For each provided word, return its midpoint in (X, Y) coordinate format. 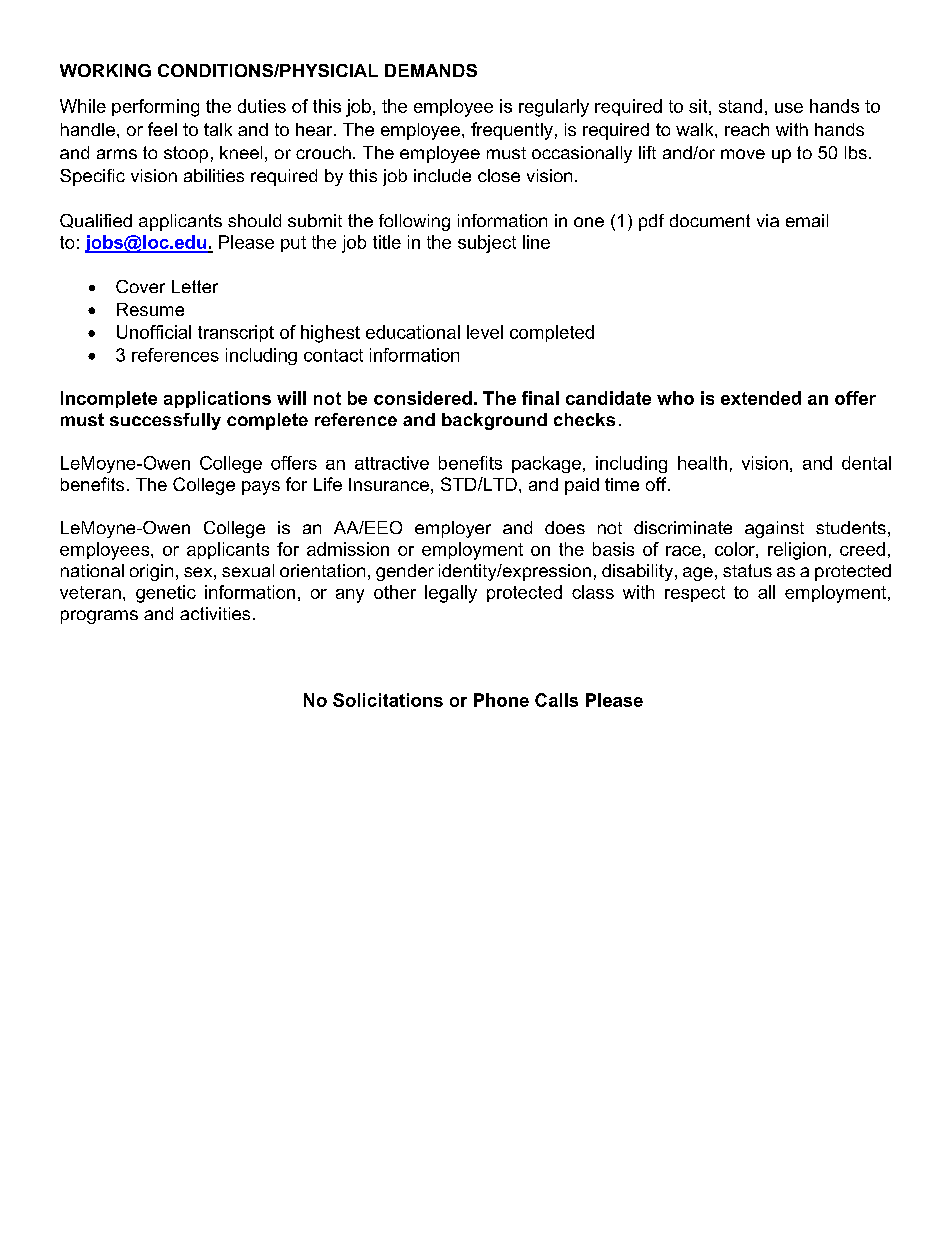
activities (215, 613)
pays (261, 488)
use (789, 108)
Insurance (389, 484)
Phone (501, 700)
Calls (556, 700)
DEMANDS (431, 70)
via (768, 220)
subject (487, 244)
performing (155, 108)
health (702, 463)
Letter (195, 286)
